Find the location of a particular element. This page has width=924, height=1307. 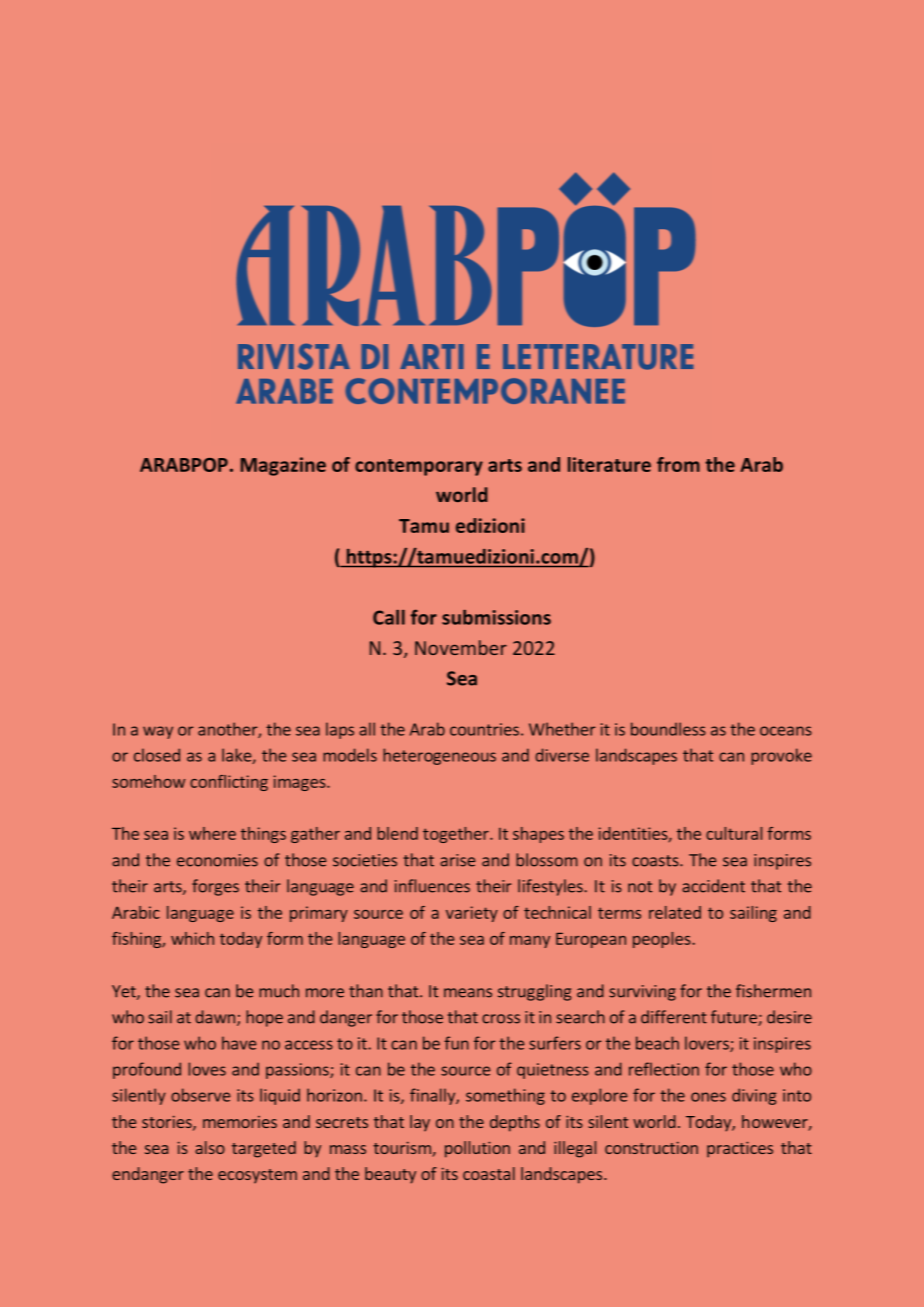

variety is located at coordinates (472, 914).
